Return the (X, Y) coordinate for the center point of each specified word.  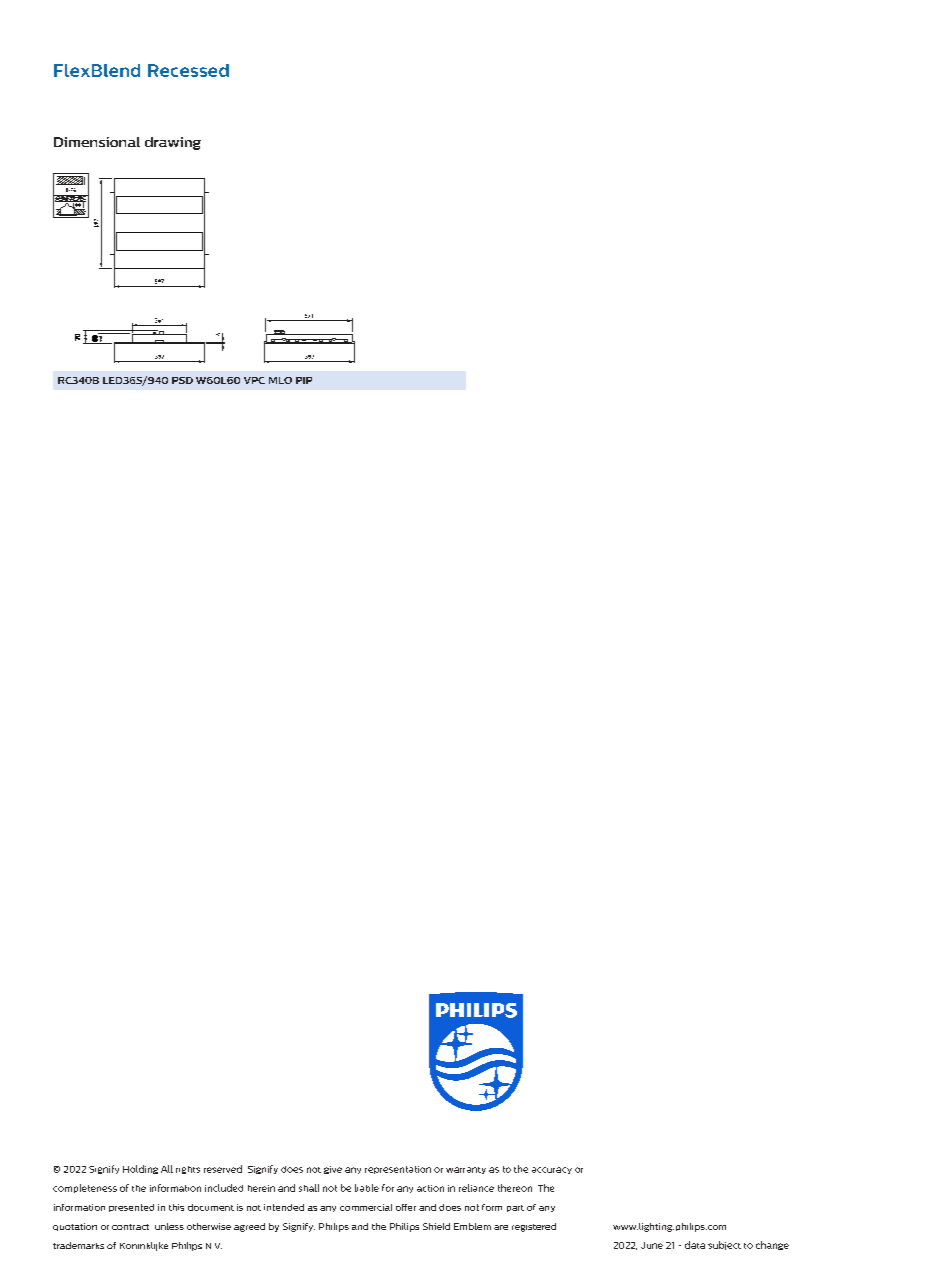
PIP (304, 380)
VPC (254, 380)
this (176, 1207)
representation (398, 1170)
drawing (173, 143)
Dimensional (97, 142)
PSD (182, 380)
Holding (140, 1169)
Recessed (188, 70)
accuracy (552, 1170)
